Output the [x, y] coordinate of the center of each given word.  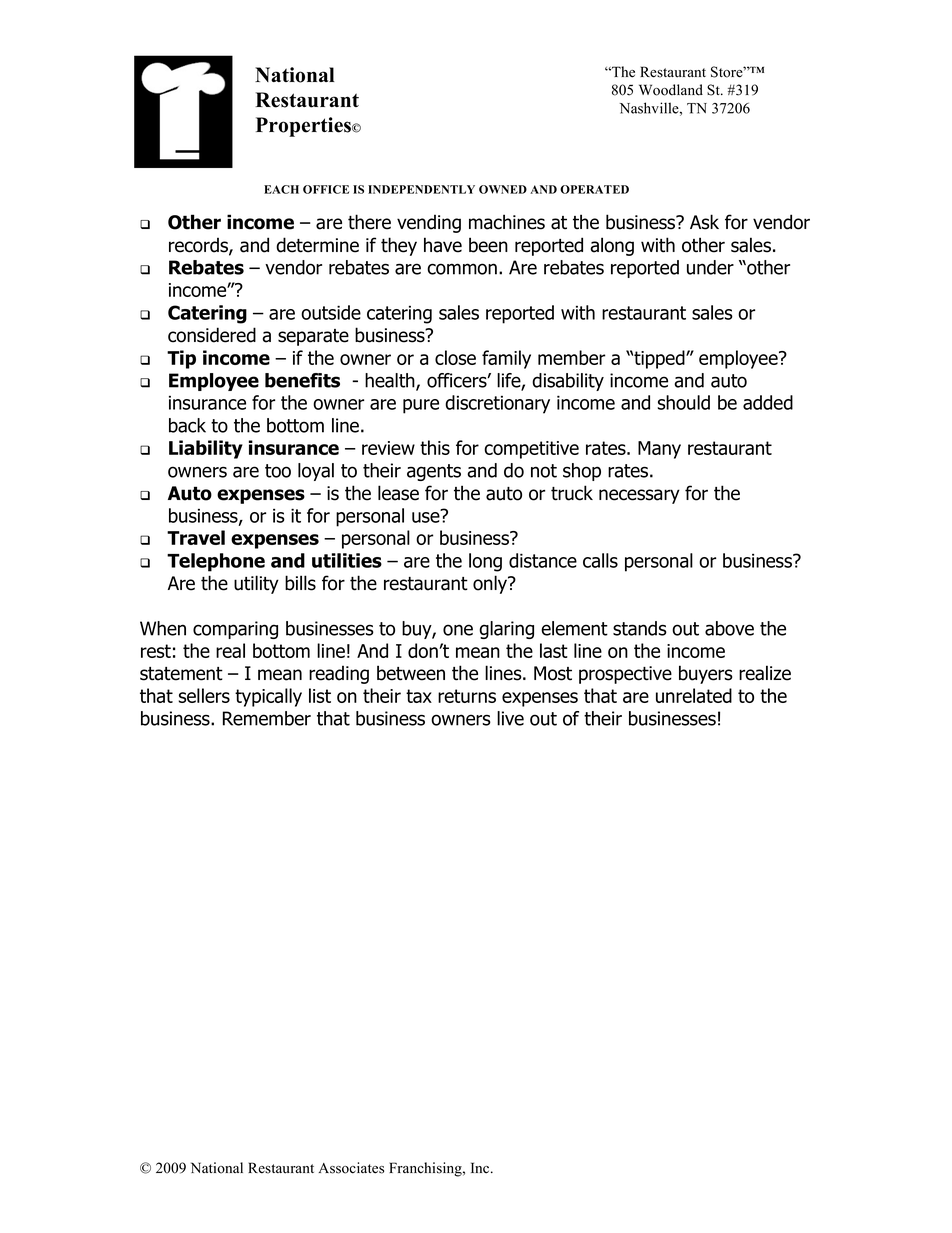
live [510, 718]
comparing [235, 630]
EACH [281, 189]
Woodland [671, 90]
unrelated [694, 695]
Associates [351, 1168]
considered [212, 335]
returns [467, 696]
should [684, 402]
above [729, 628]
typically [268, 697]
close [455, 357]
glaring [506, 630]
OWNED [503, 189]
